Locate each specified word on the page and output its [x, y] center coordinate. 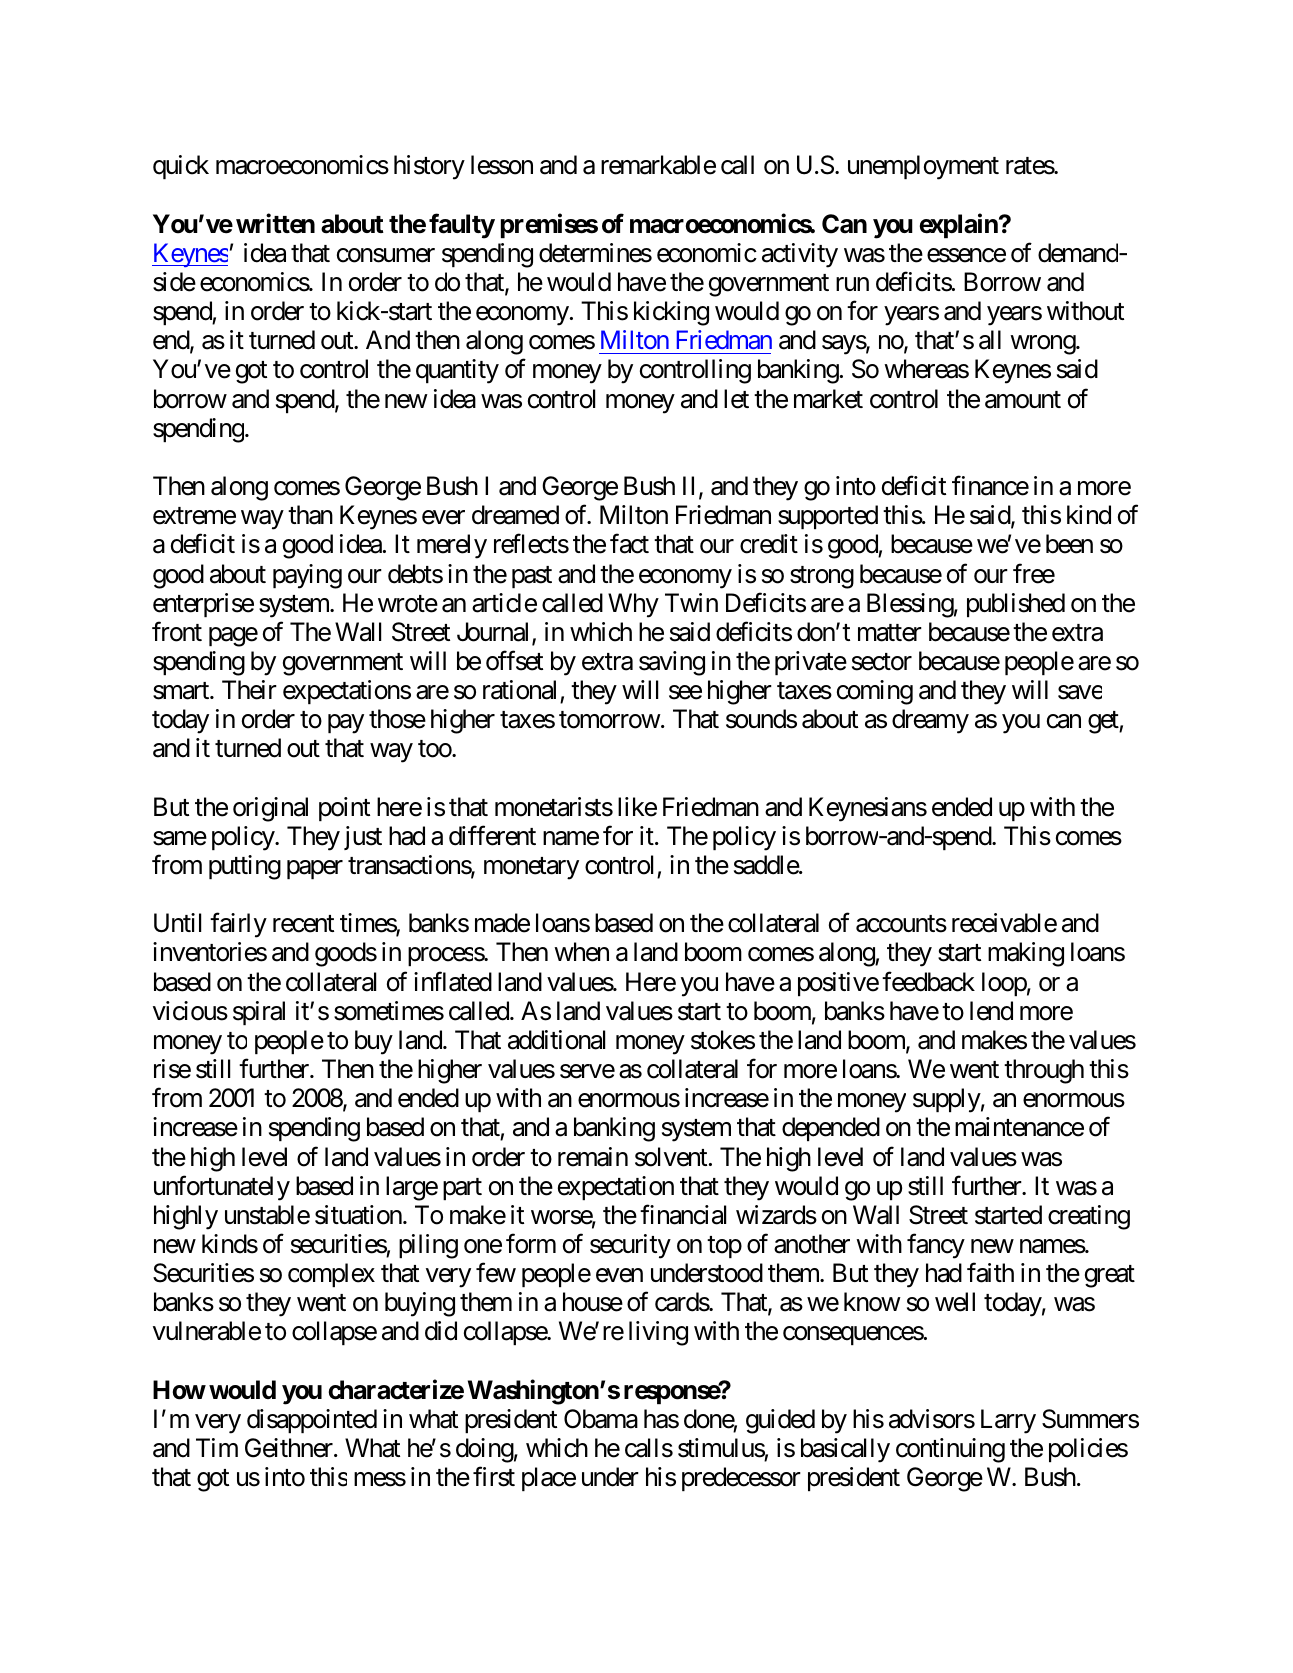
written [275, 224]
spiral [259, 1013]
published [1016, 605]
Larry [1008, 1421]
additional [556, 1040]
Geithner [290, 1448]
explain [959, 226]
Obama [601, 1419]
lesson [502, 165]
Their [249, 690]
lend [991, 1011]
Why [633, 605]
